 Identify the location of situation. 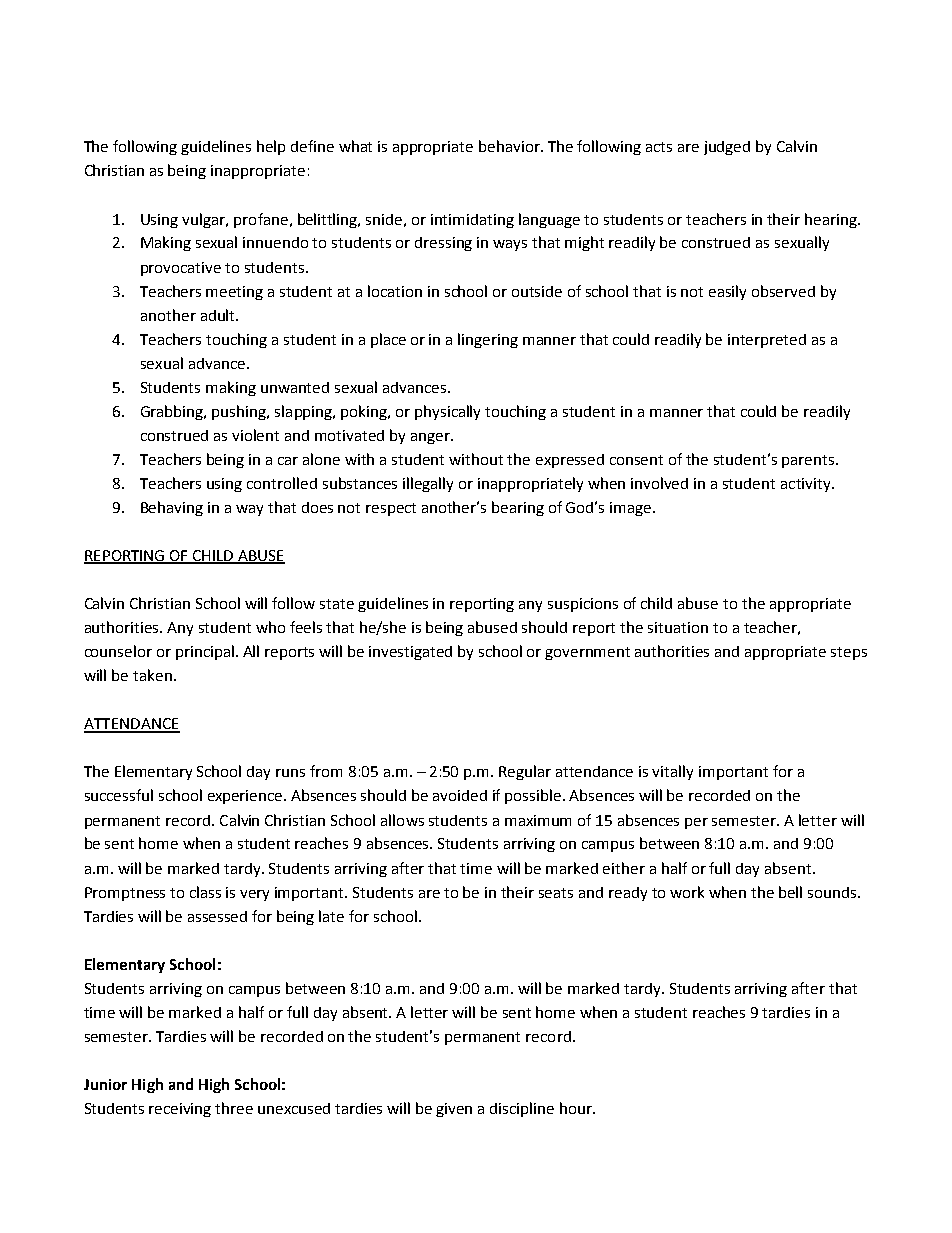
(678, 627).
